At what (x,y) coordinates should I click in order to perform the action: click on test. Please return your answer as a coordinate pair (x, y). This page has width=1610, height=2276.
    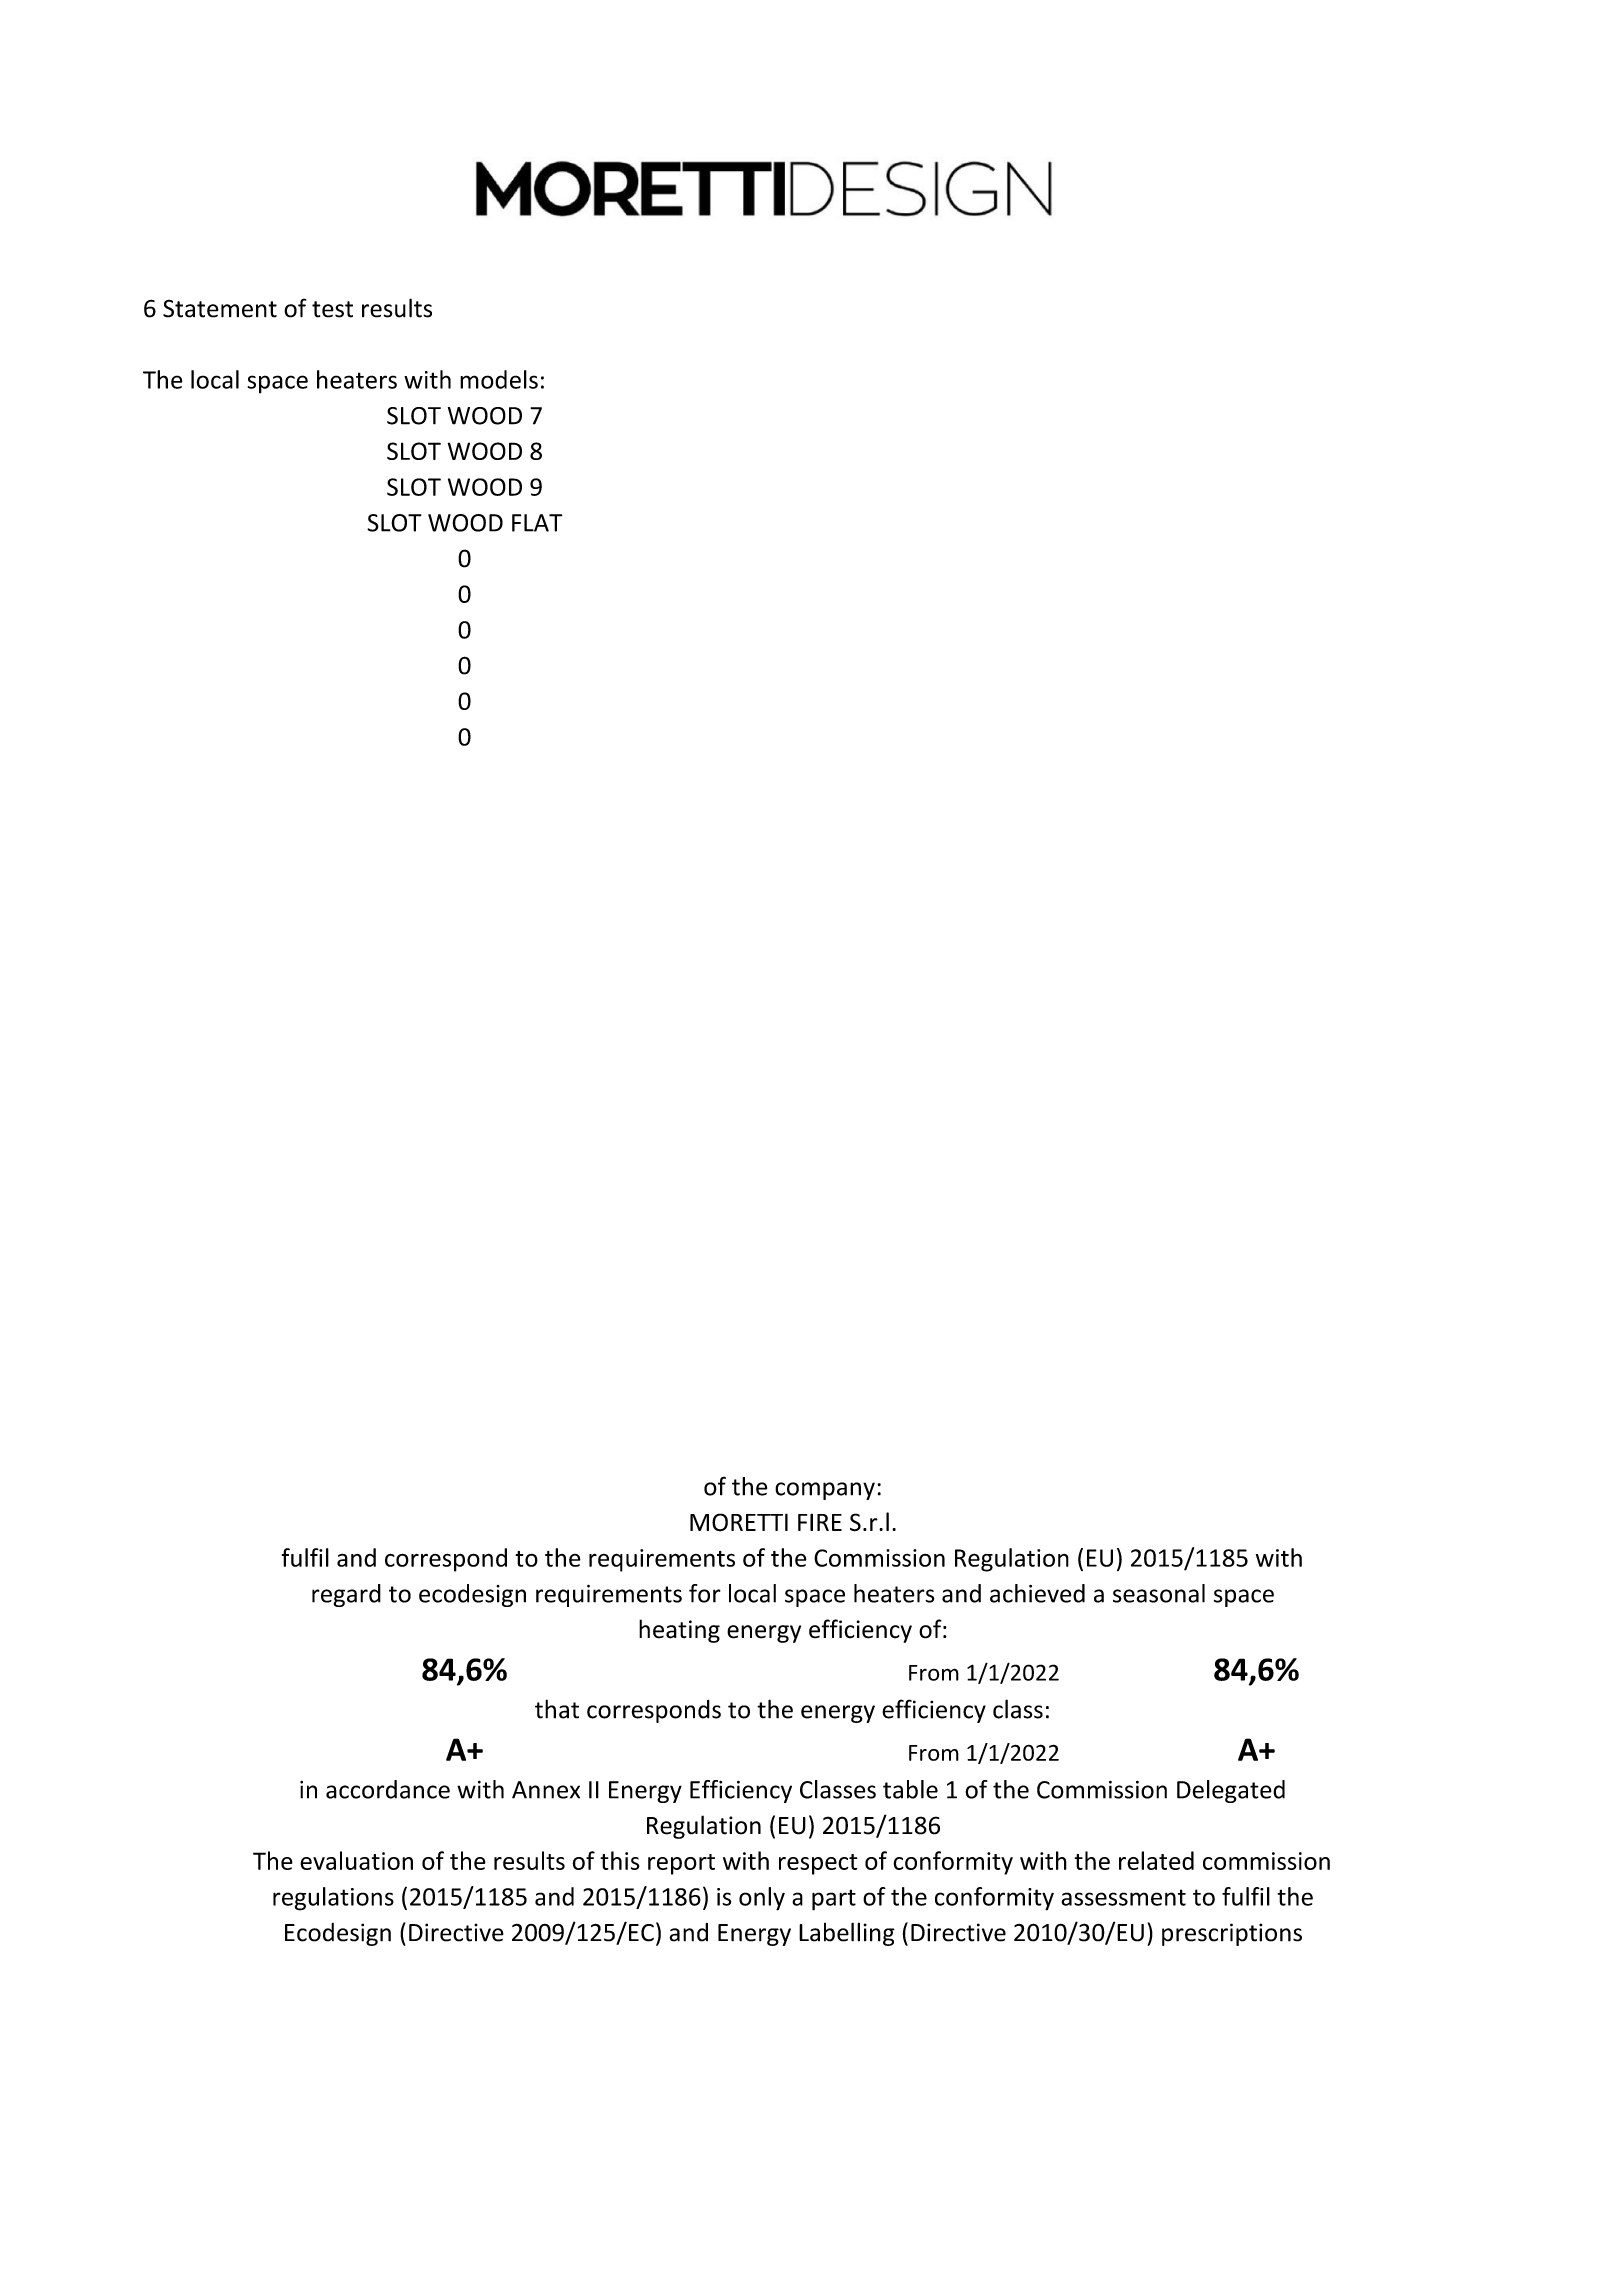
    Looking at the image, I should click on (332, 309).
